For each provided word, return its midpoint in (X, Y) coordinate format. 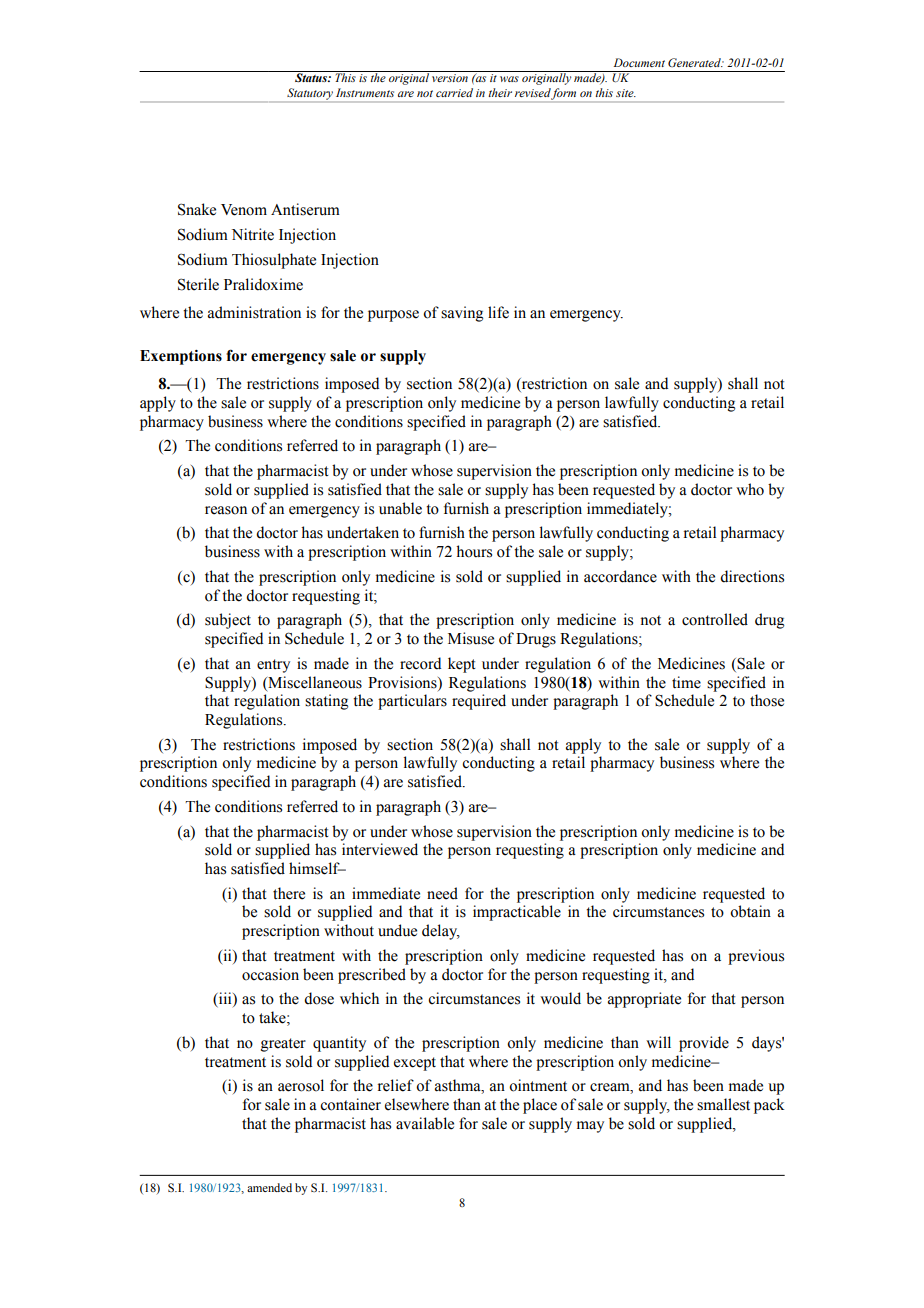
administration (254, 312)
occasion (270, 974)
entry (273, 666)
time (686, 682)
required (479, 702)
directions (752, 576)
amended (269, 1187)
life (498, 312)
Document (639, 62)
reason (226, 510)
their (500, 92)
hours (474, 551)
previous (756, 957)
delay (441, 932)
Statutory (310, 95)
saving (462, 314)
